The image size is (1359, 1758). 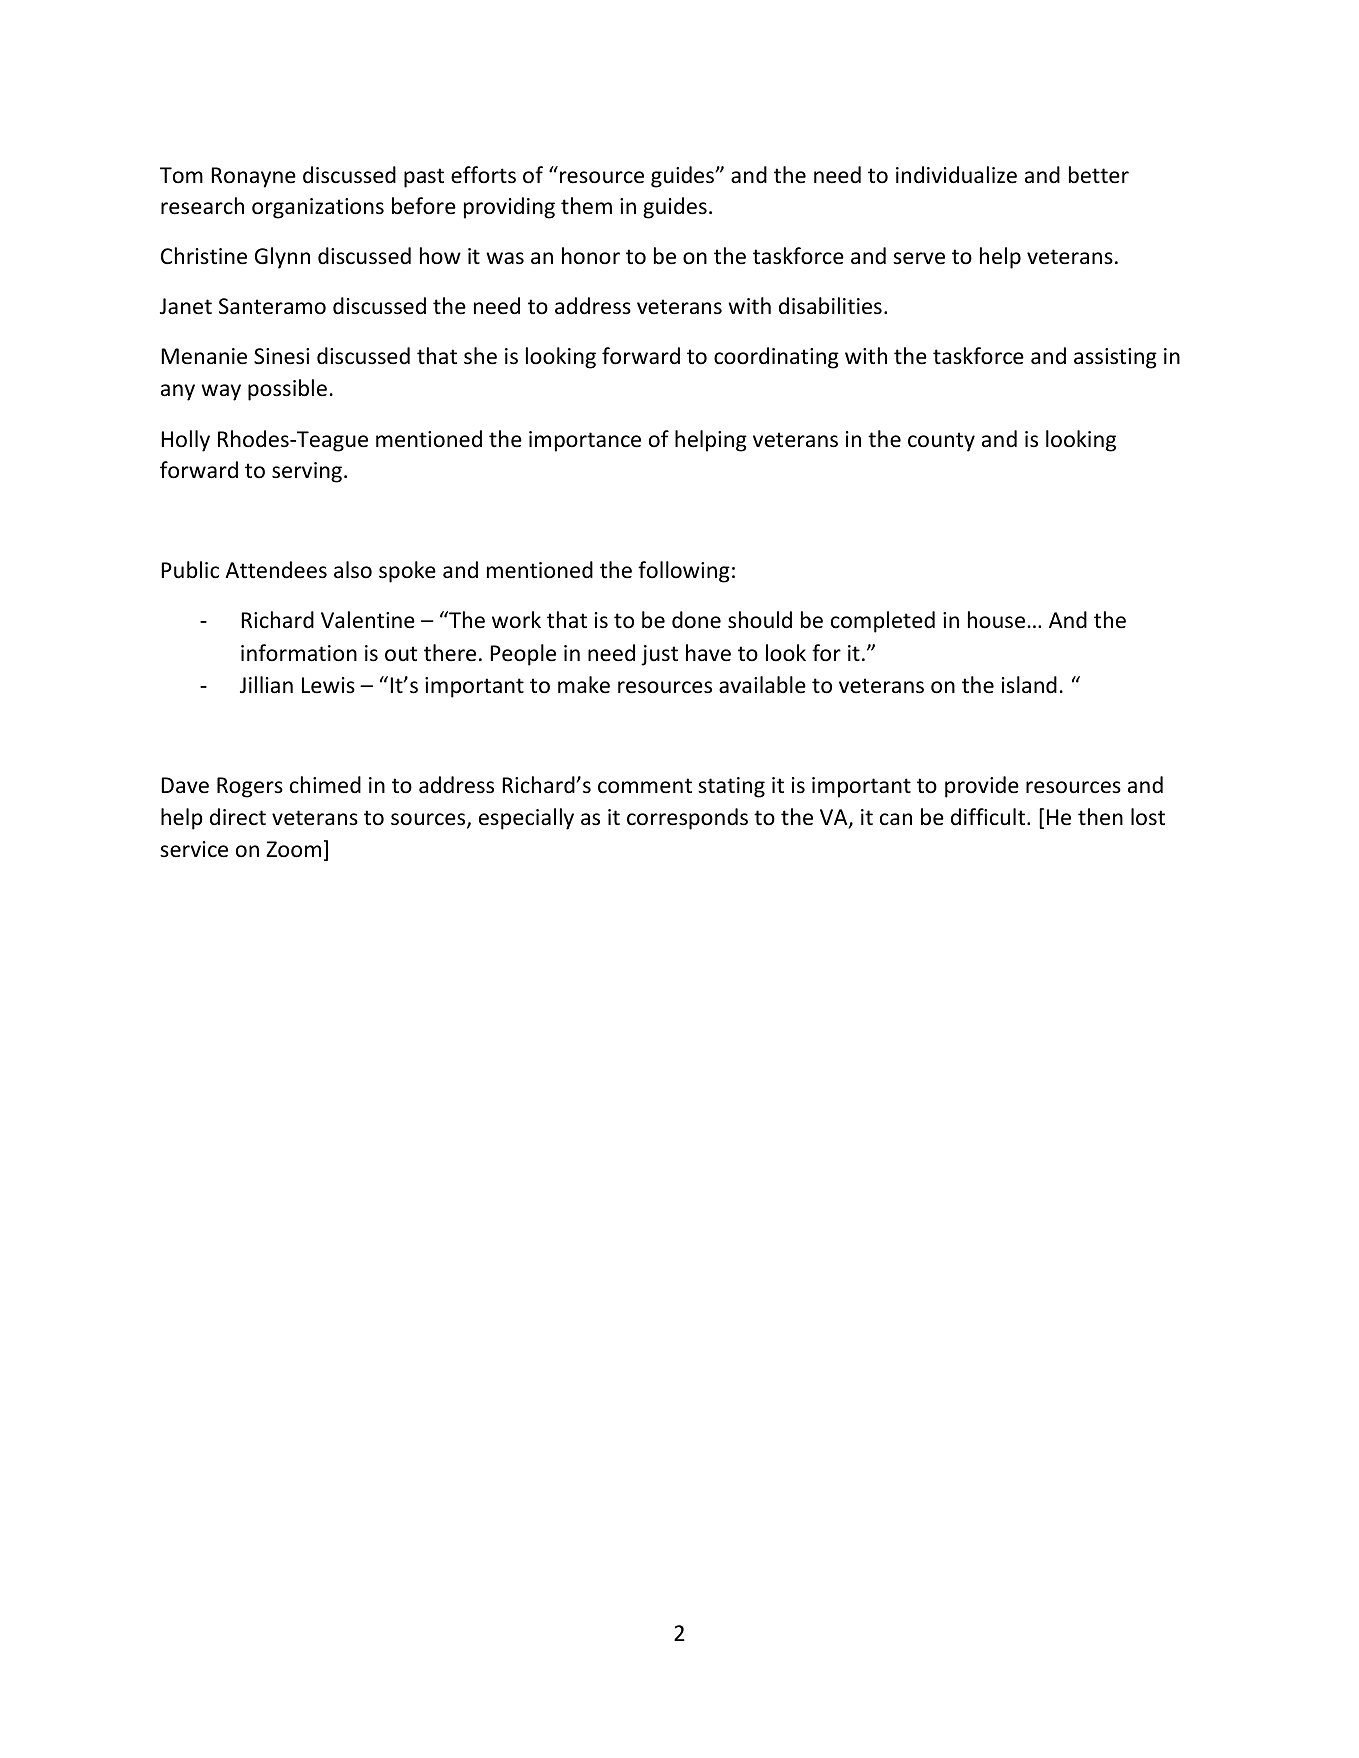 What do you see at coordinates (293, 849) in the document?
I see `Zoom` at bounding box center [293, 849].
